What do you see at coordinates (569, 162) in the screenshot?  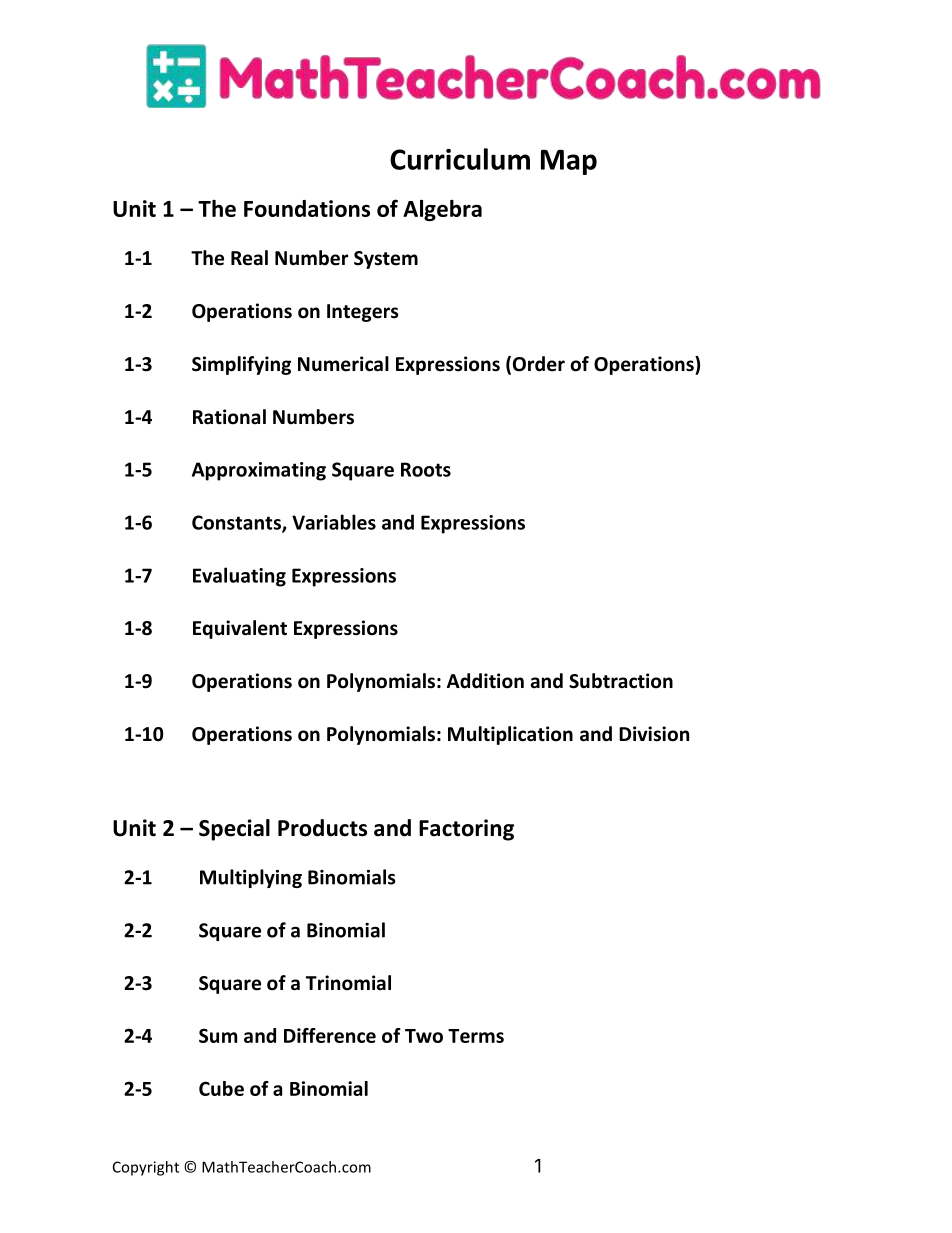 I see `Map` at bounding box center [569, 162].
